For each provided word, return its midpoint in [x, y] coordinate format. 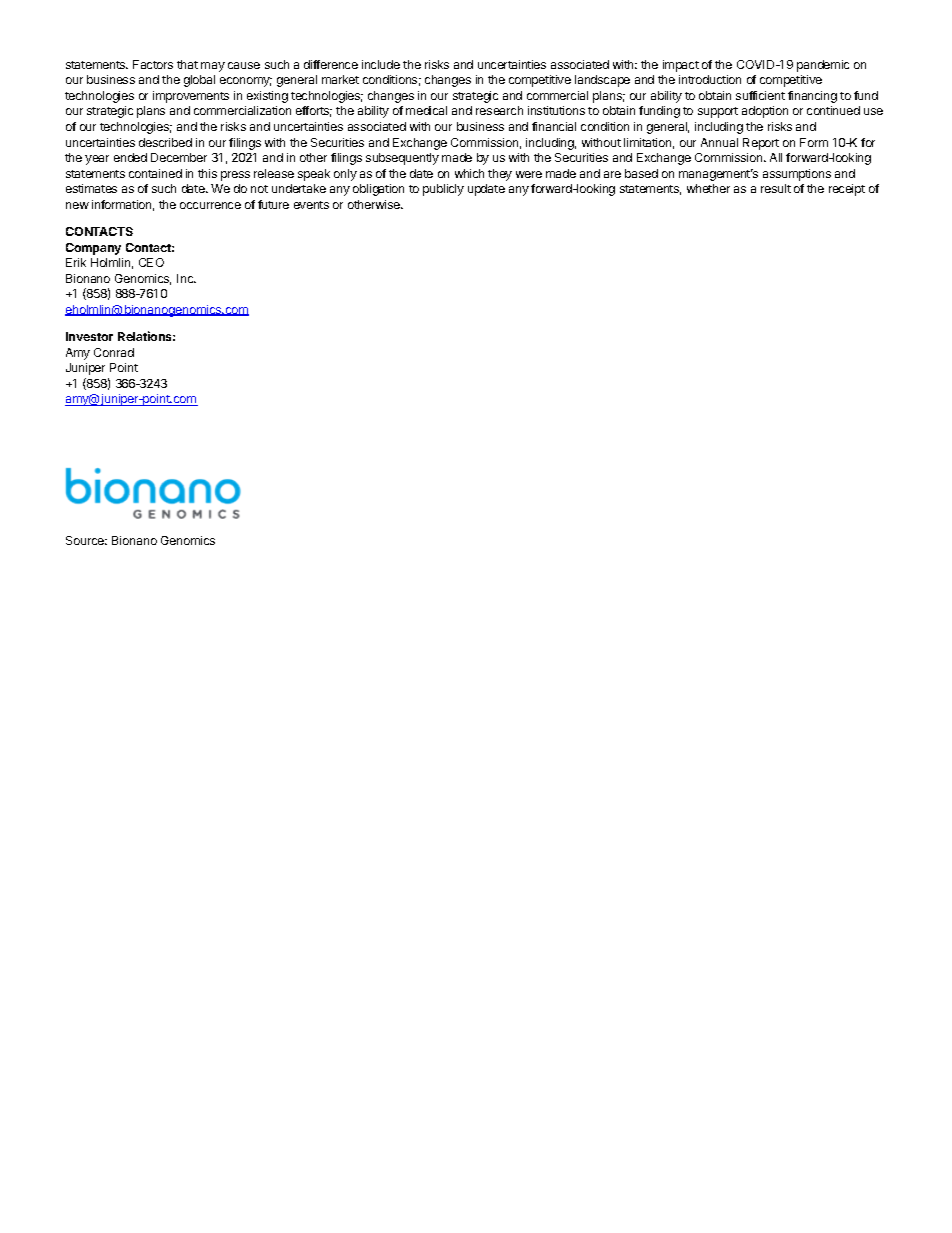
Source [86, 540]
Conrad [114, 352]
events [311, 205]
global [199, 81]
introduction [710, 79]
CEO [151, 262]
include [381, 64]
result [776, 188]
